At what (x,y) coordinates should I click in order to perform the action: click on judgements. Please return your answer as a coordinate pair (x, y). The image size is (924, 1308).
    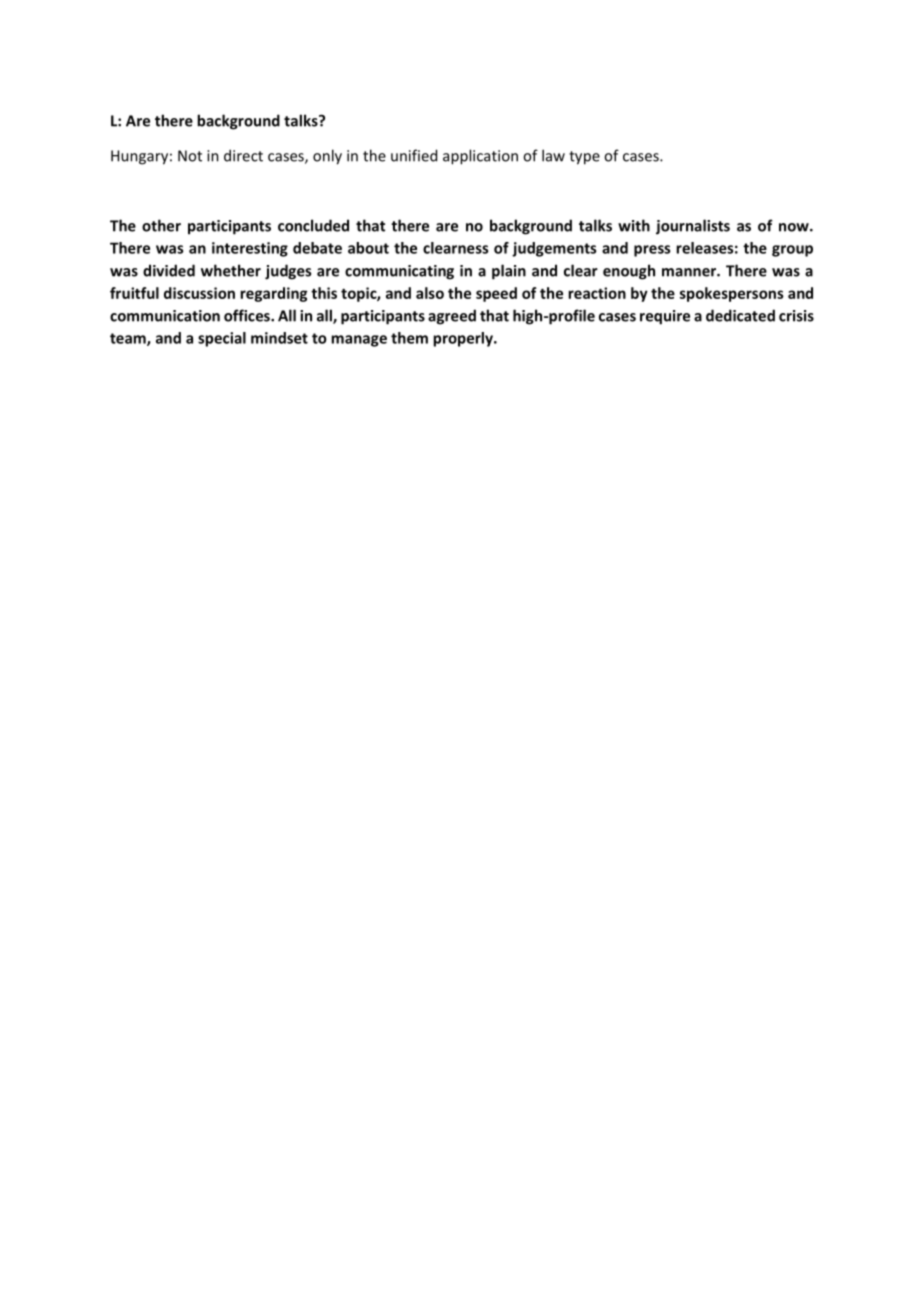
    Looking at the image, I should click on (554, 249).
